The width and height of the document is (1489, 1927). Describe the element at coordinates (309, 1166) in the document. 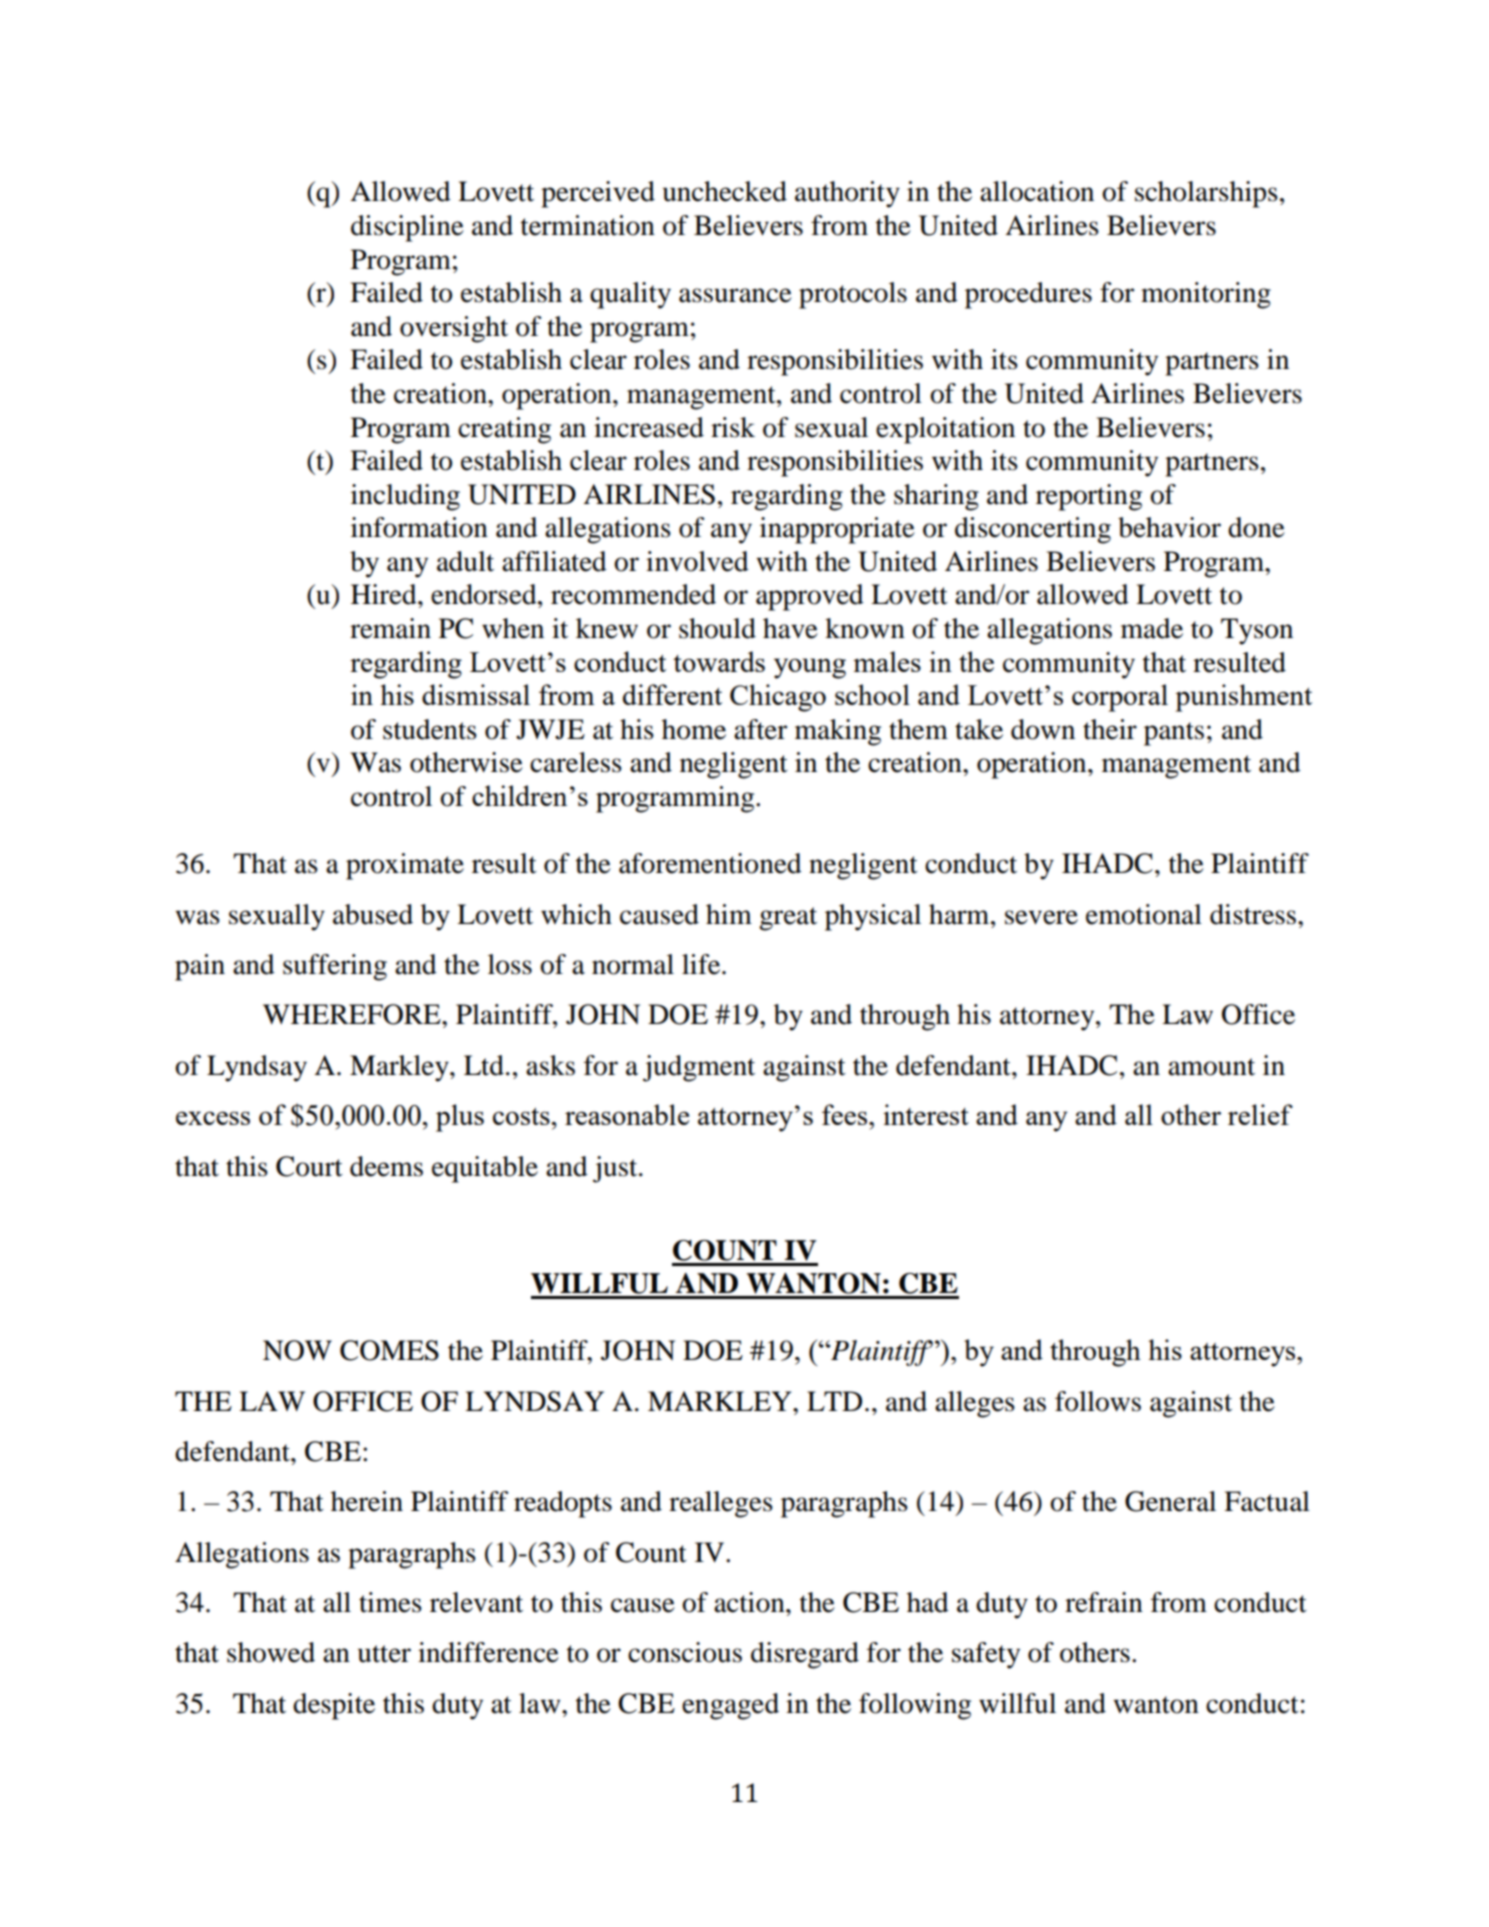

I see `Court` at that location.
